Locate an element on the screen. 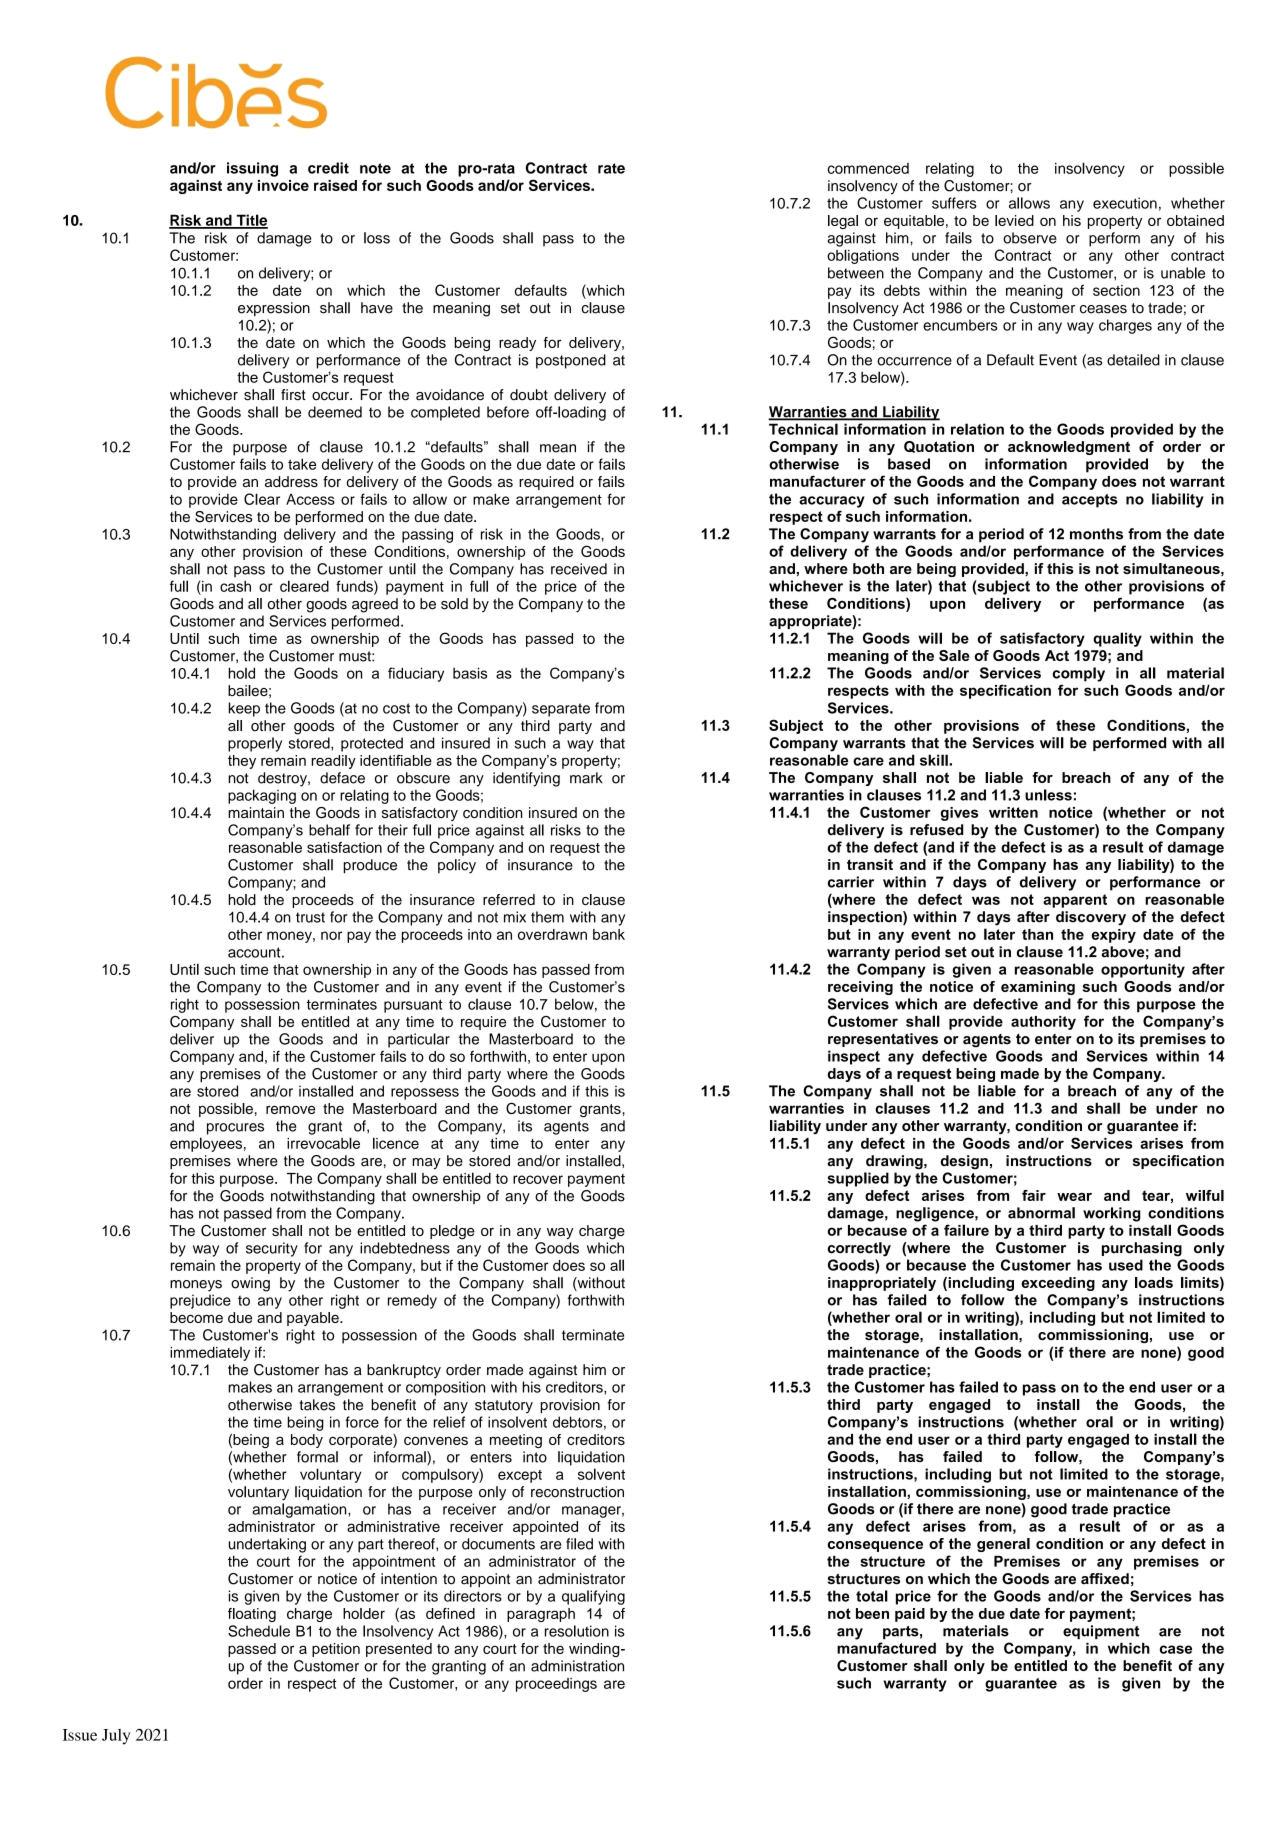 The width and height of the screenshot is (1287, 1821). trust is located at coordinates (310, 917).
